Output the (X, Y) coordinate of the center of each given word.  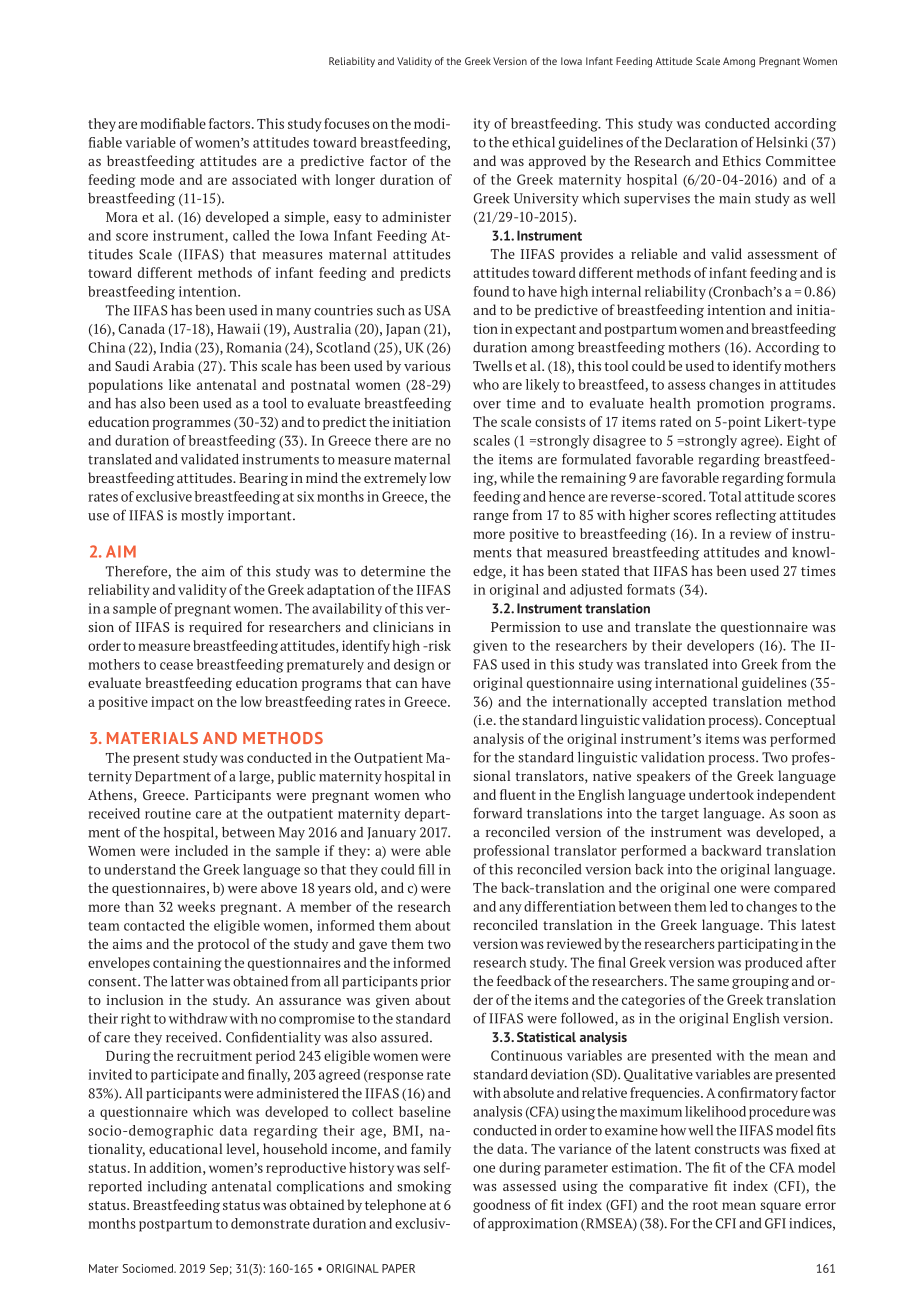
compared (805, 889)
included (201, 850)
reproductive (306, 1169)
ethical (533, 142)
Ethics (742, 160)
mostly (202, 516)
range (491, 518)
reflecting (746, 516)
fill (427, 869)
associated (264, 179)
